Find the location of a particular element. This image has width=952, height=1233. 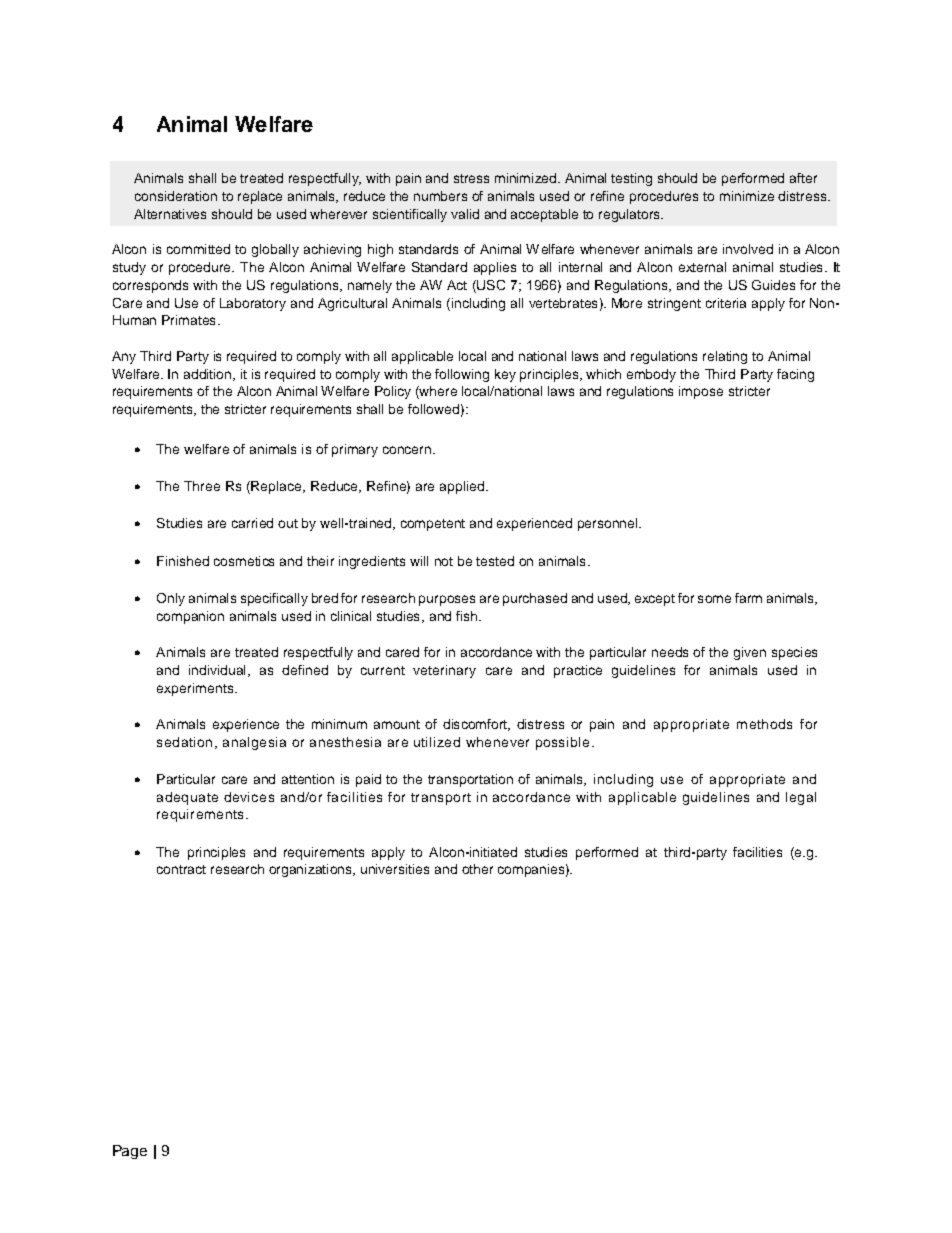

concern is located at coordinates (407, 450).
